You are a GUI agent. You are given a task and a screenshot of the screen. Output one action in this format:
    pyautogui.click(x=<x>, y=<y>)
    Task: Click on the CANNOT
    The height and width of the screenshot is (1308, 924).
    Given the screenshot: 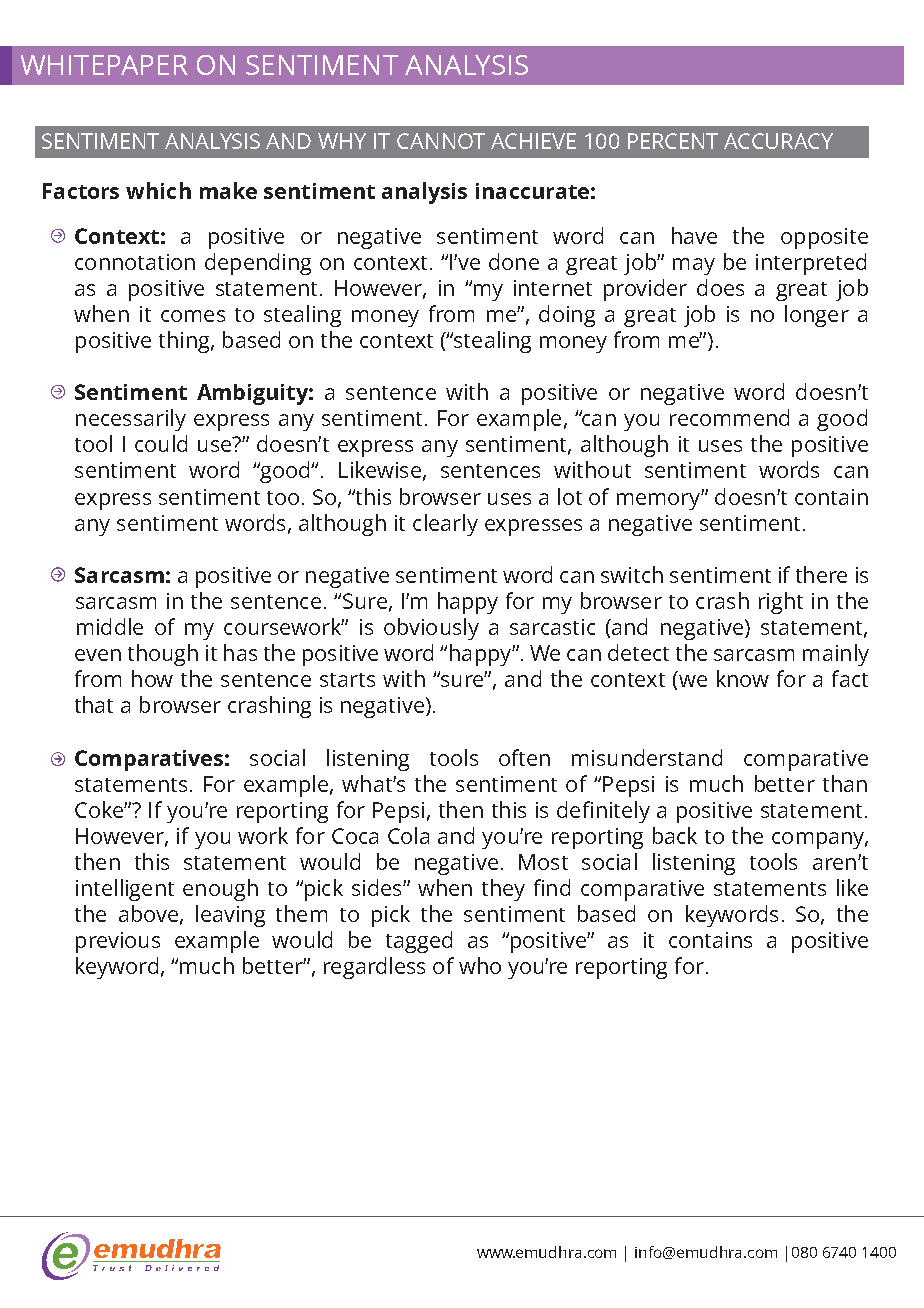 What is the action you would take?
    pyautogui.click(x=441, y=141)
